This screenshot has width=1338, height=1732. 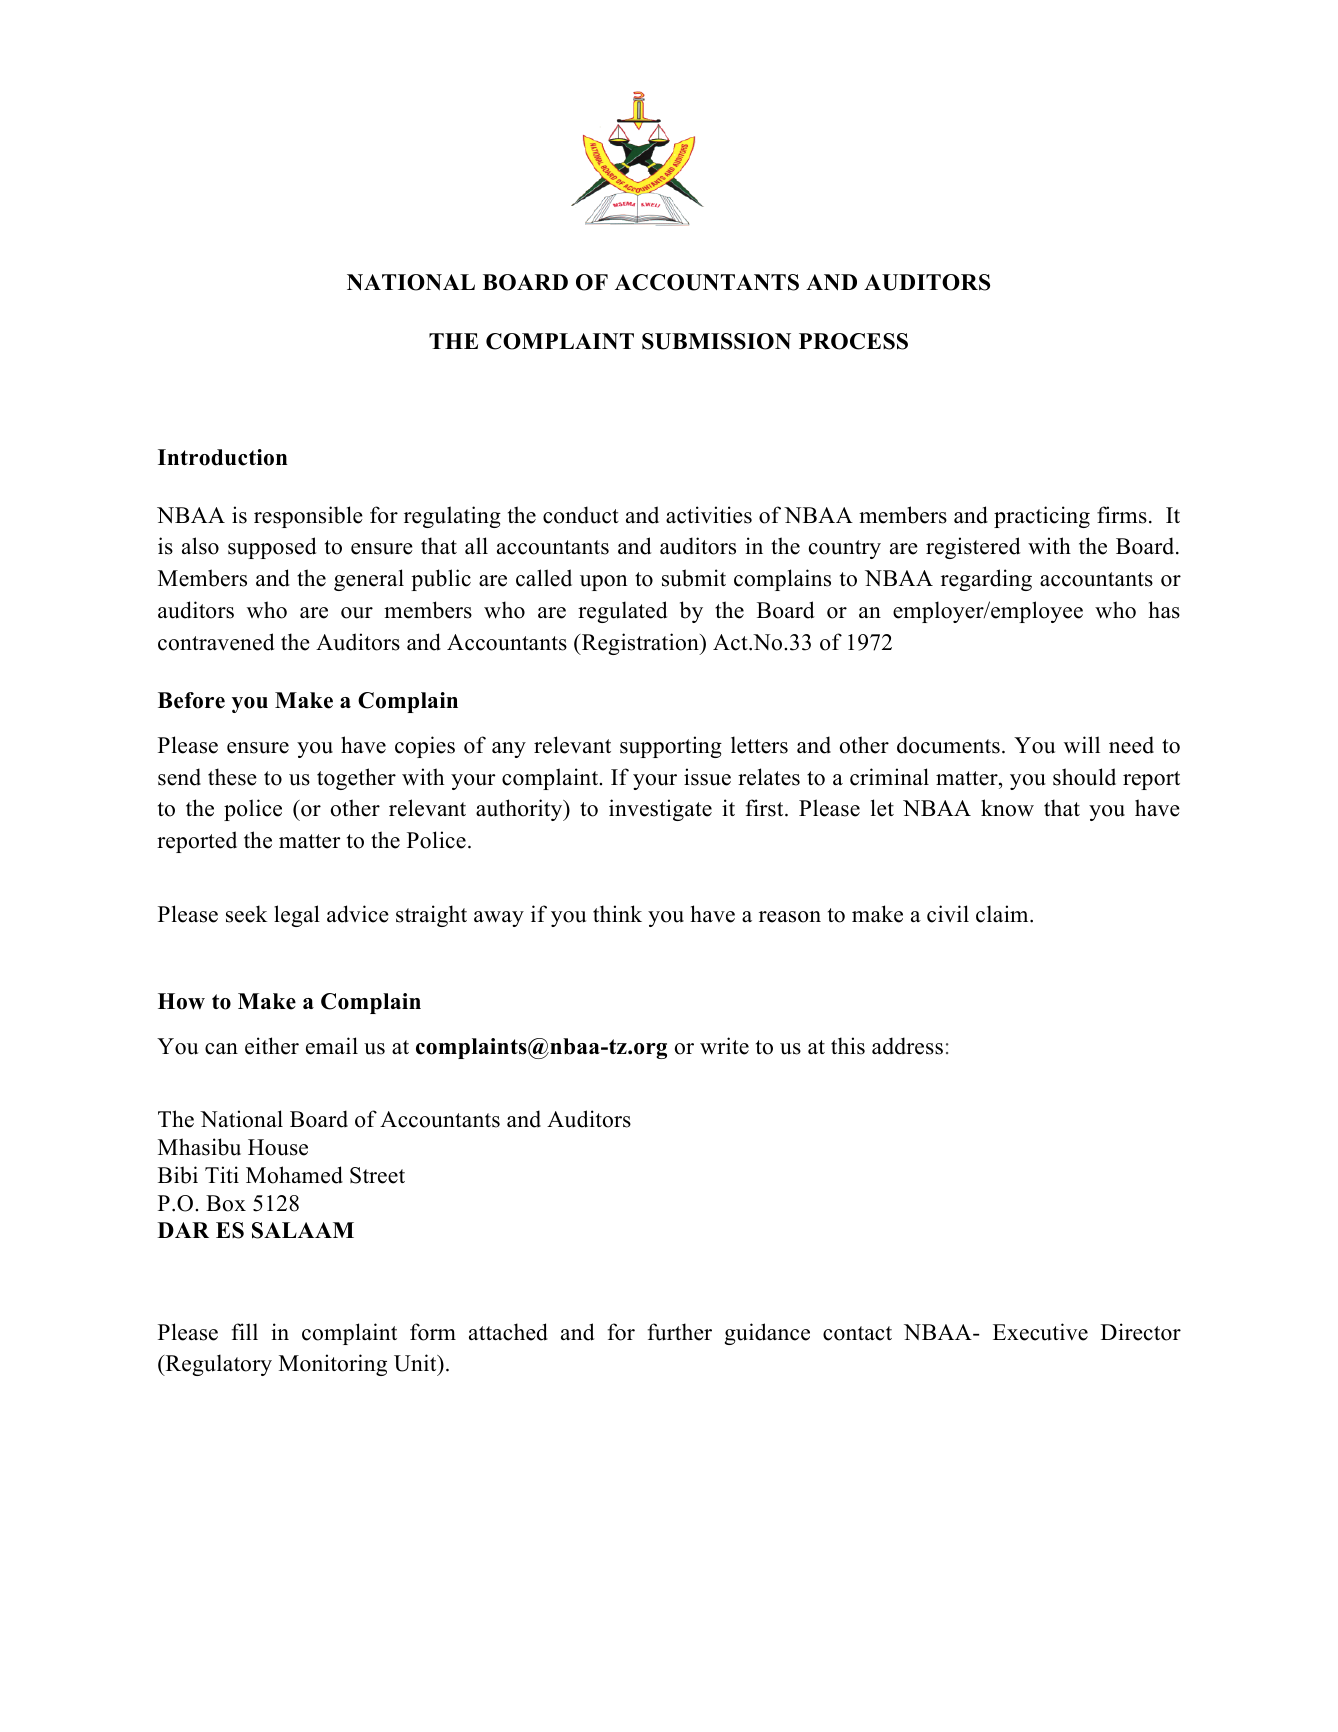 What do you see at coordinates (679, 1332) in the screenshot?
I see `further` at bounding box center [679, 1332].
